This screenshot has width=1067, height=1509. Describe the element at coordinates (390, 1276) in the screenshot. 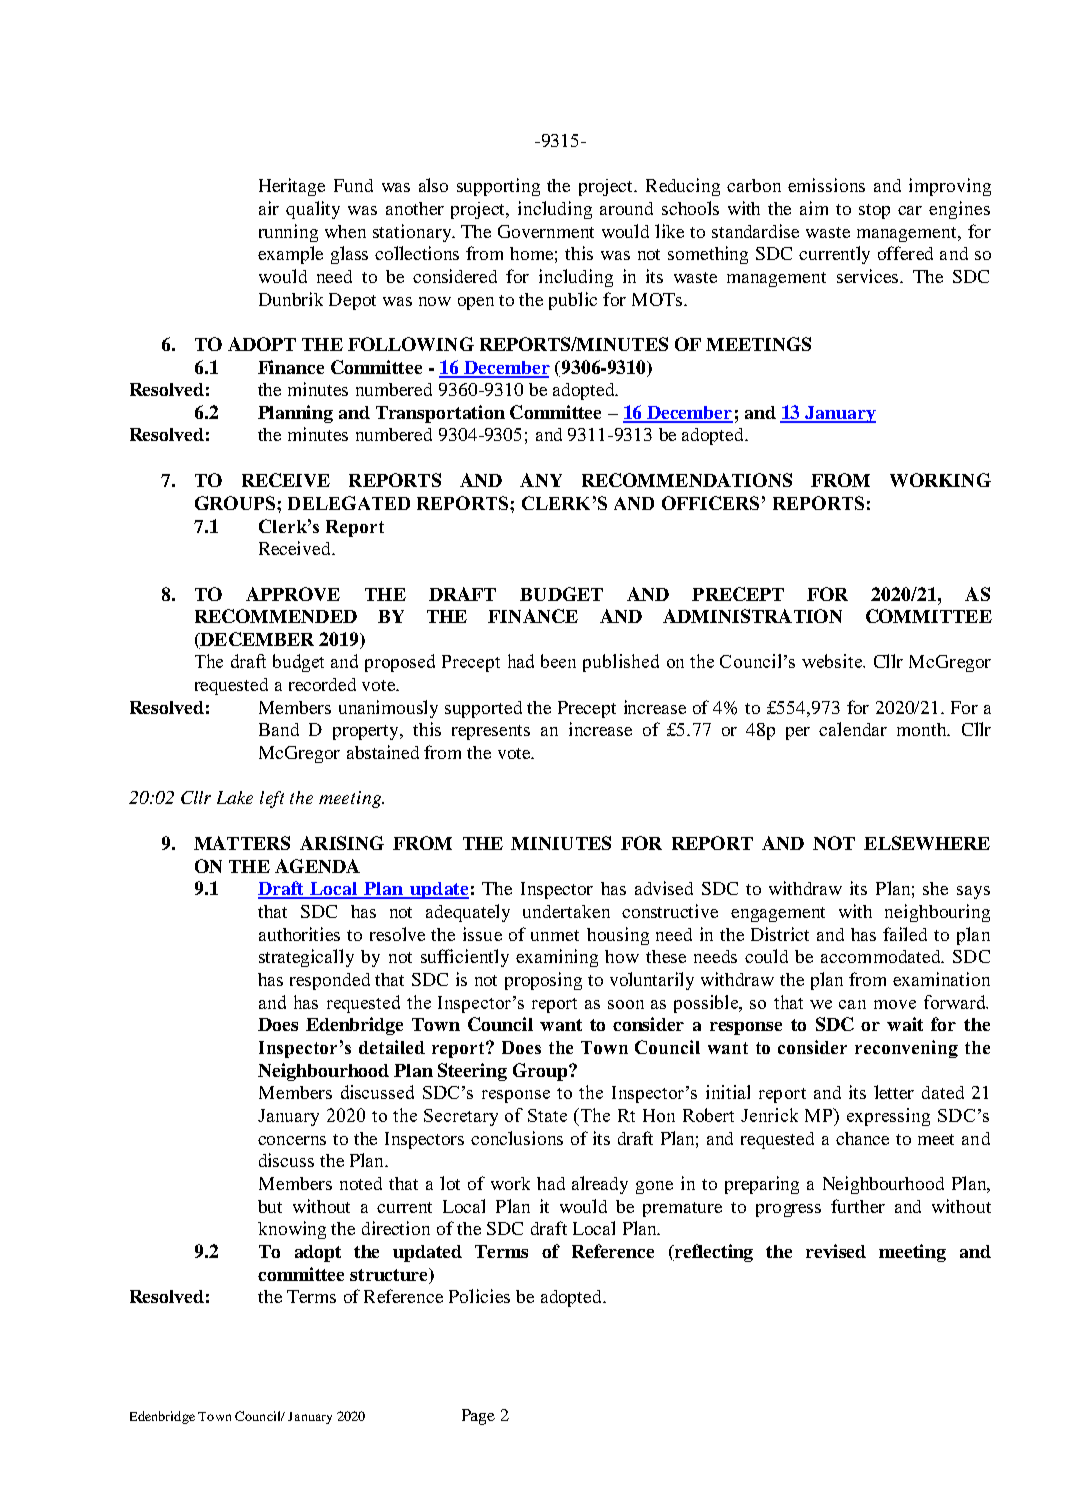

I see `structure` at that location.
